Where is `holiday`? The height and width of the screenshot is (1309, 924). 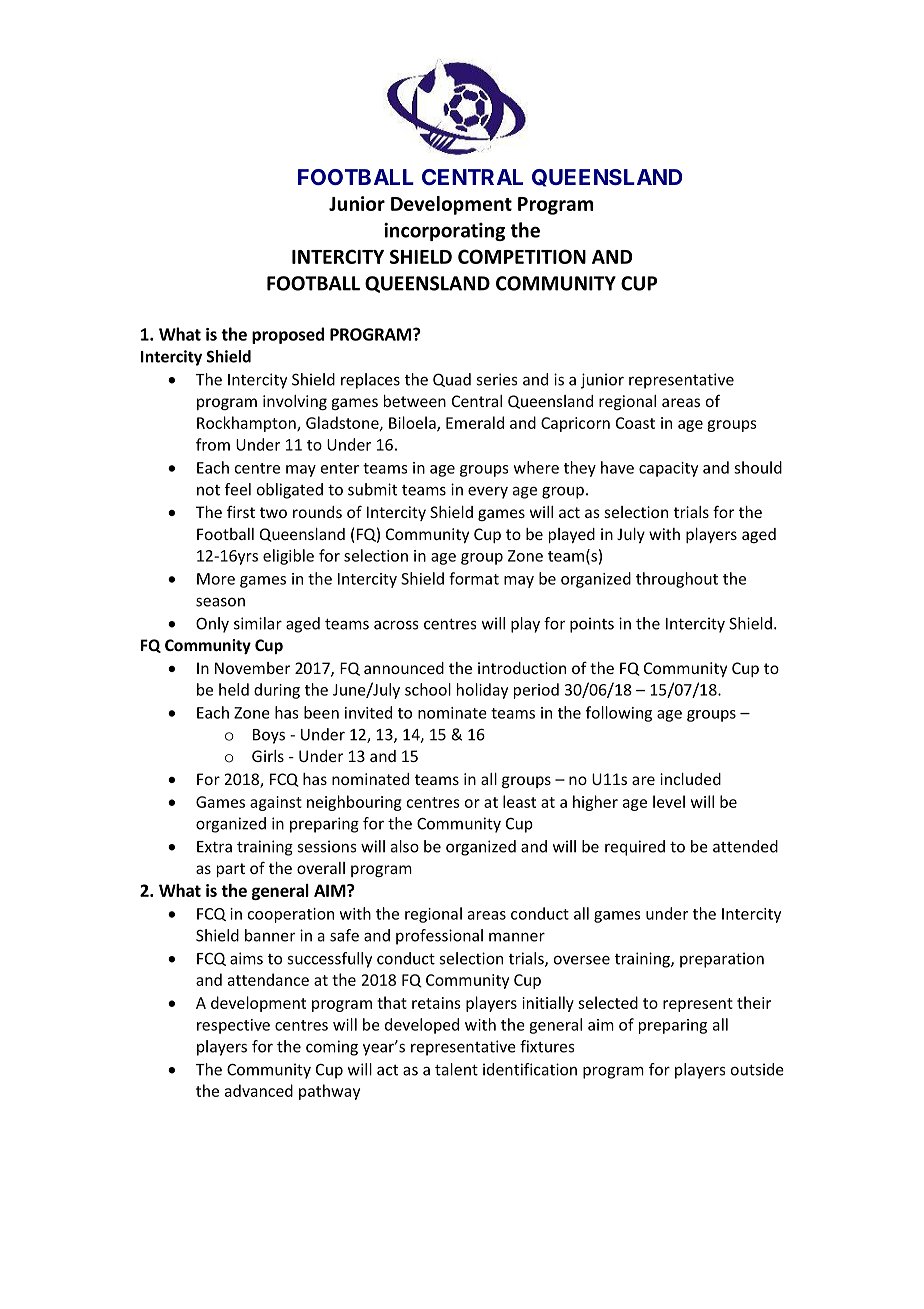 holiday is located at coordinates (482, 691).
